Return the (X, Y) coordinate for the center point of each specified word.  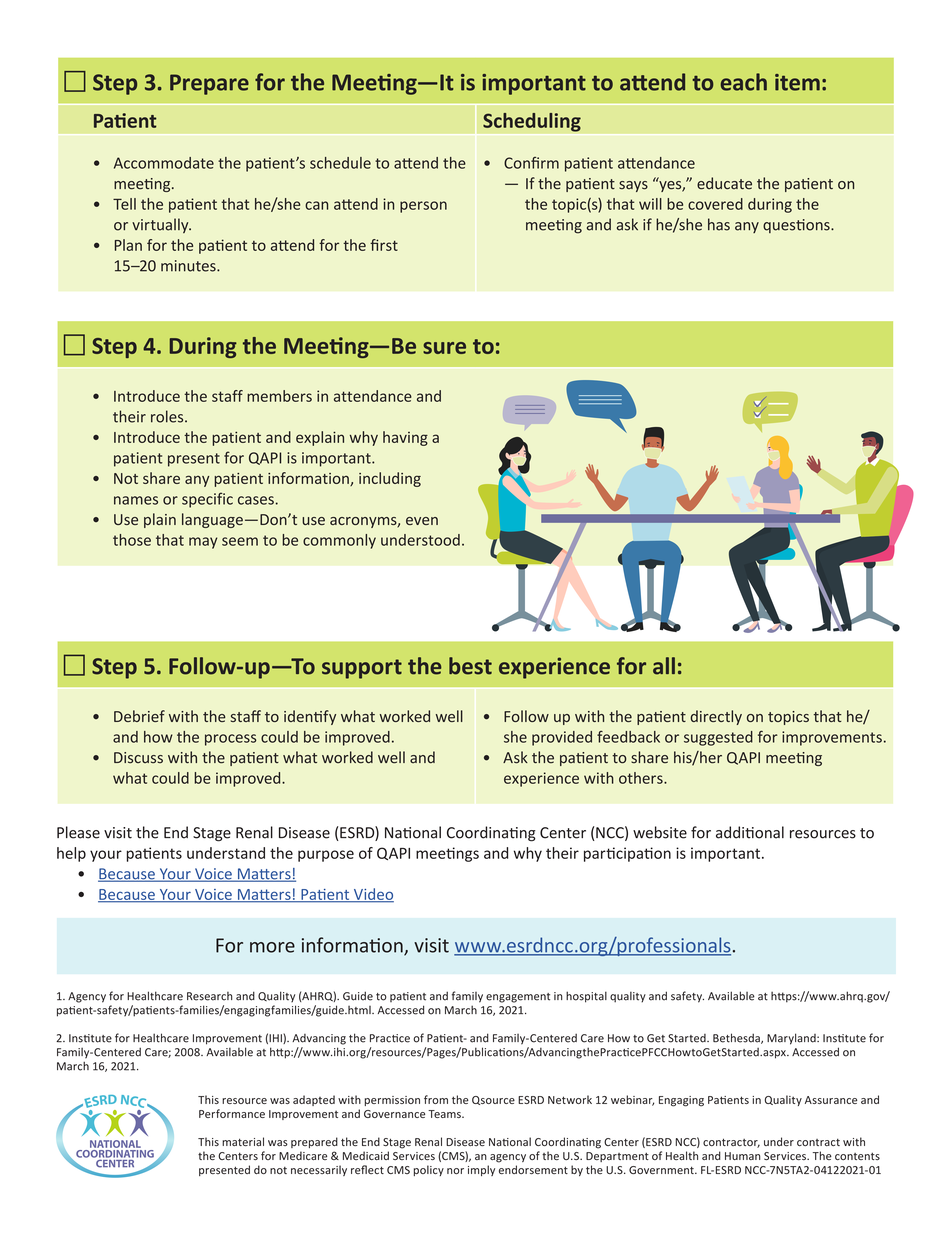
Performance (232, 1113)
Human (742, 1156)
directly (716, 717)
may (203, 543)
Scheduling (532, 122)
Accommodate (164, 163)
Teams (445, 1114)
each (744, 82)
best (470, 666)
